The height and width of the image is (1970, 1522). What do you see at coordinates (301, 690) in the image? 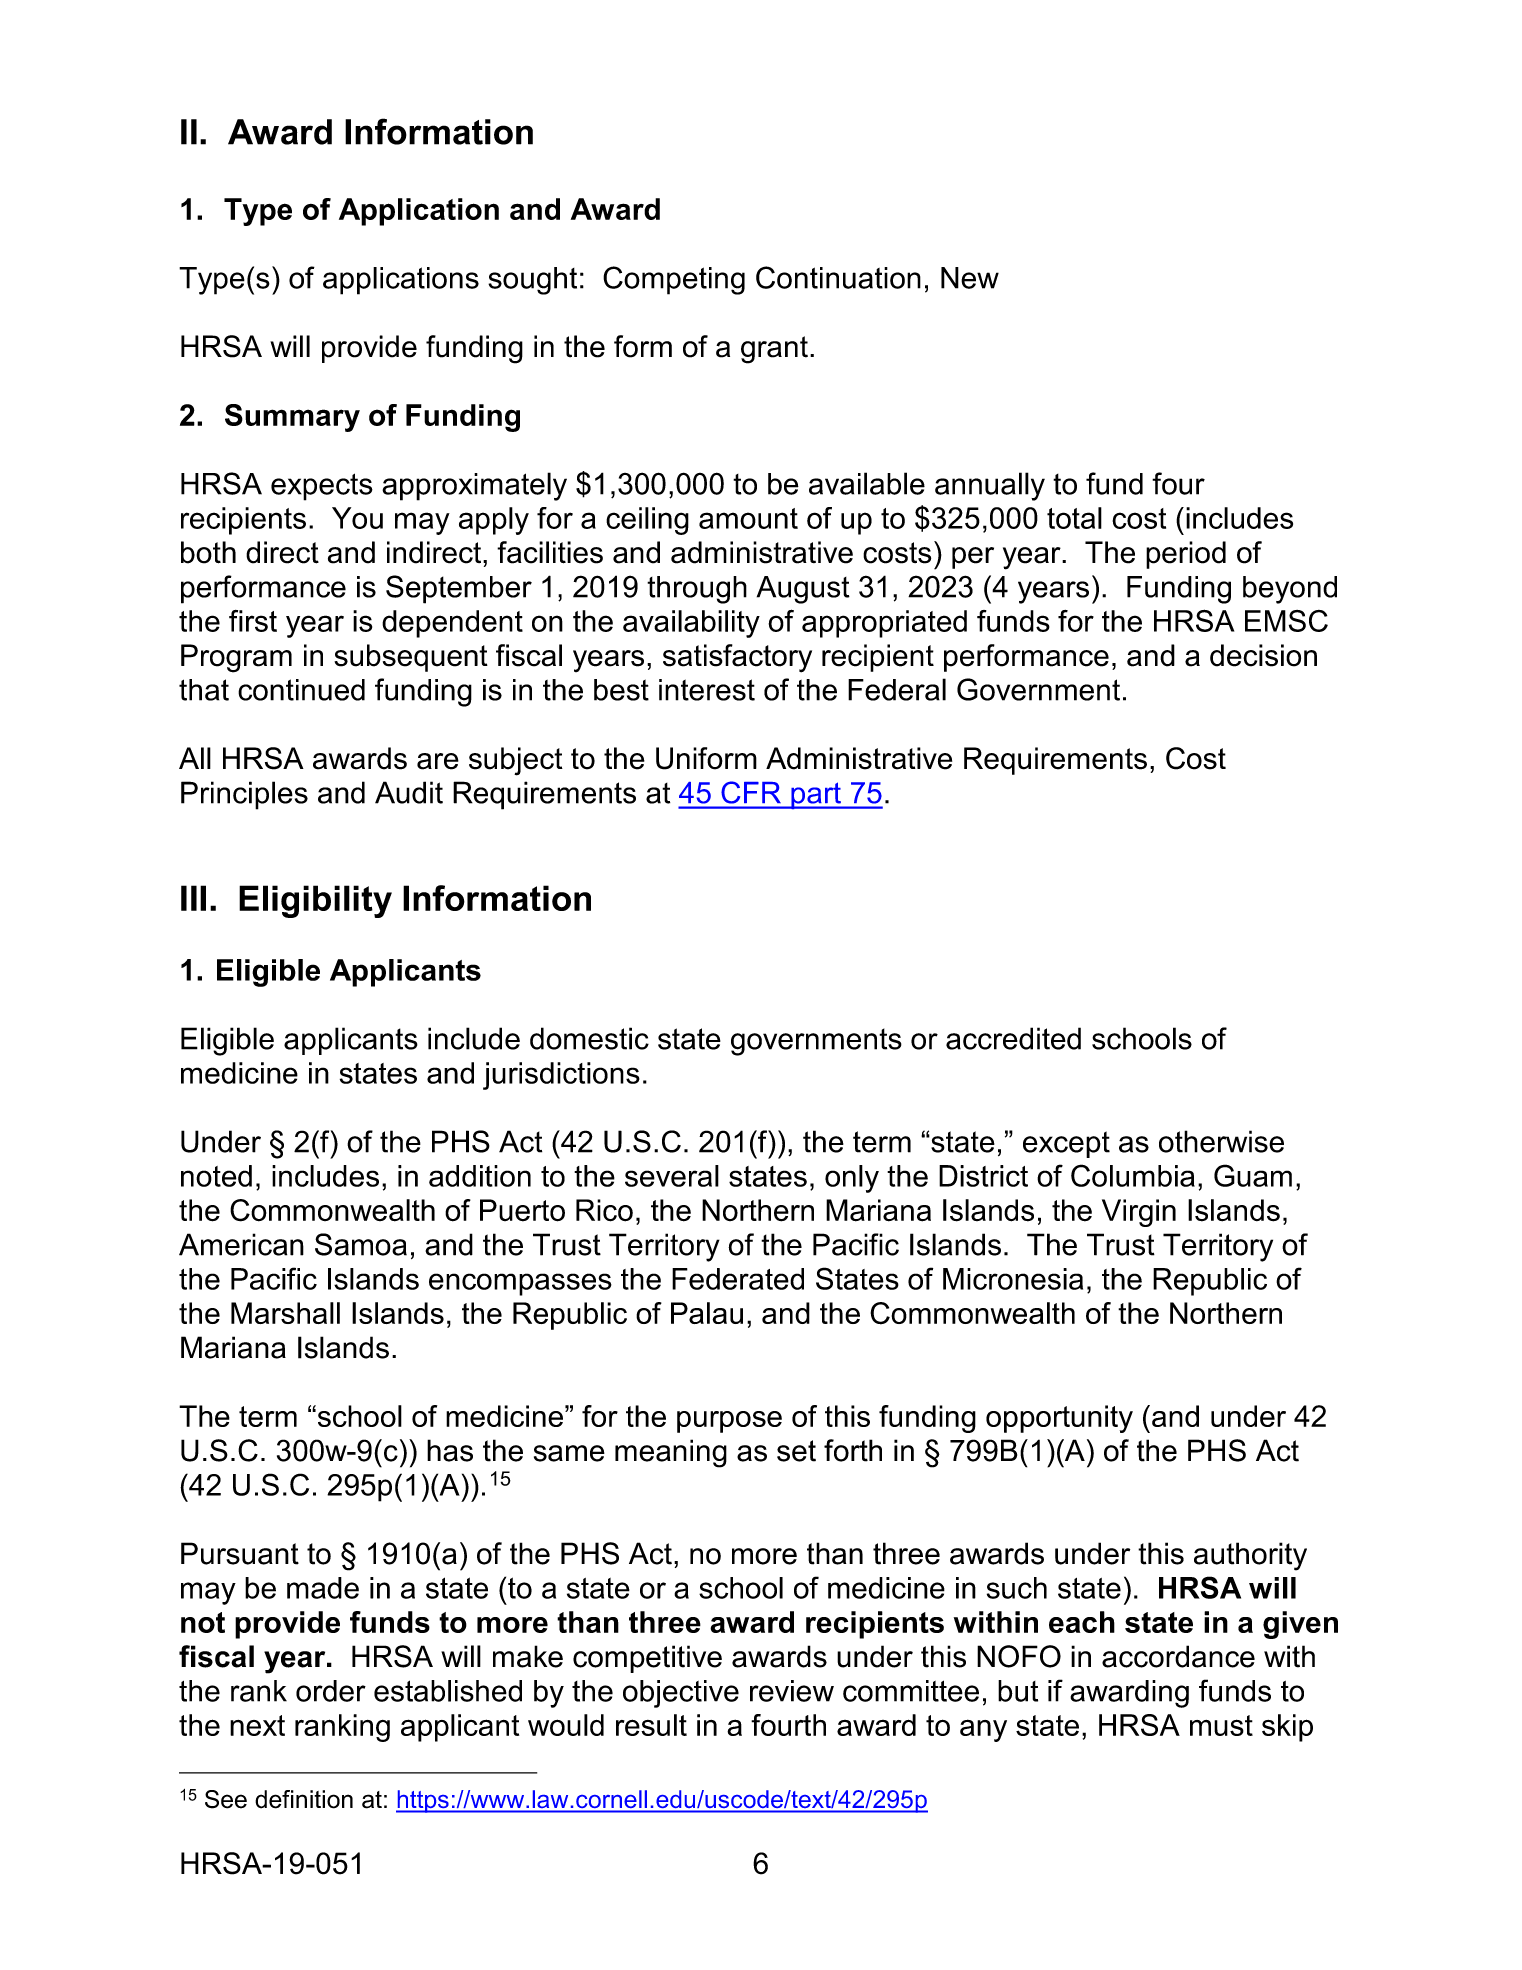
I see `continued` at bounding box center [301, 690].
